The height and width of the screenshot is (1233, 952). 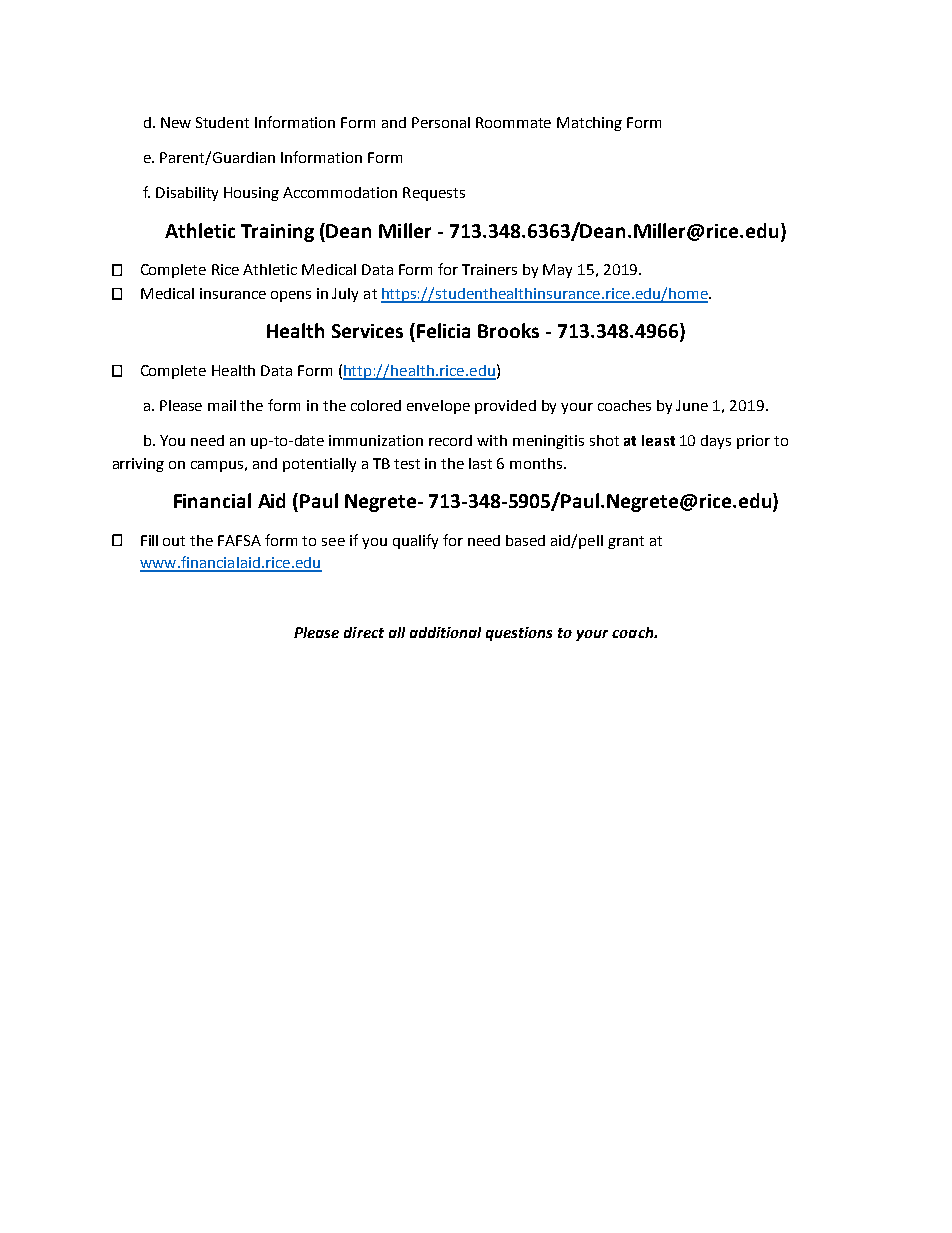 I want to click on mail, so click(x=222, y=405).
